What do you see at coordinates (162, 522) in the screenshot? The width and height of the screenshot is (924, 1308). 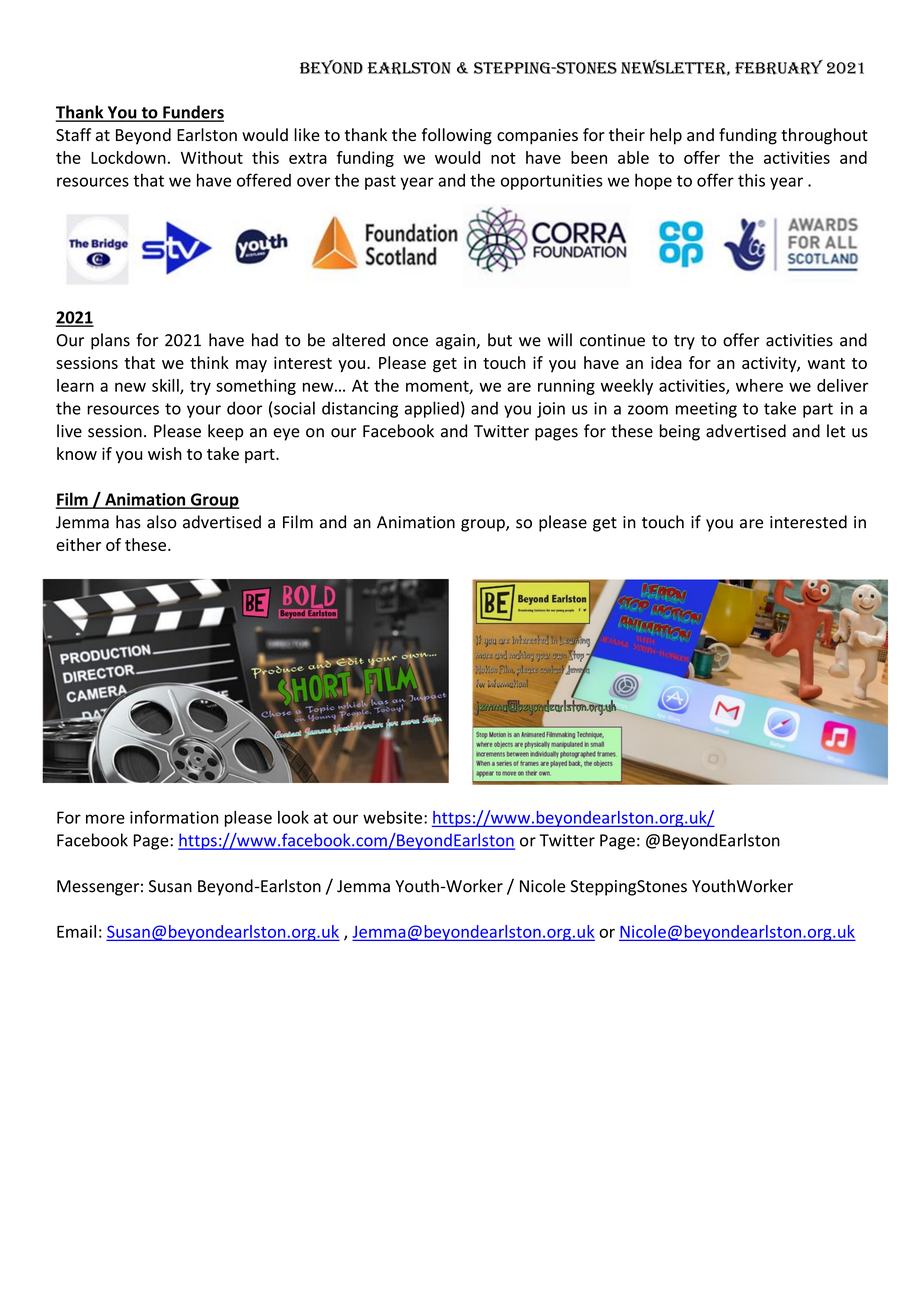 I see `also` at bounding box center [162, 522].
